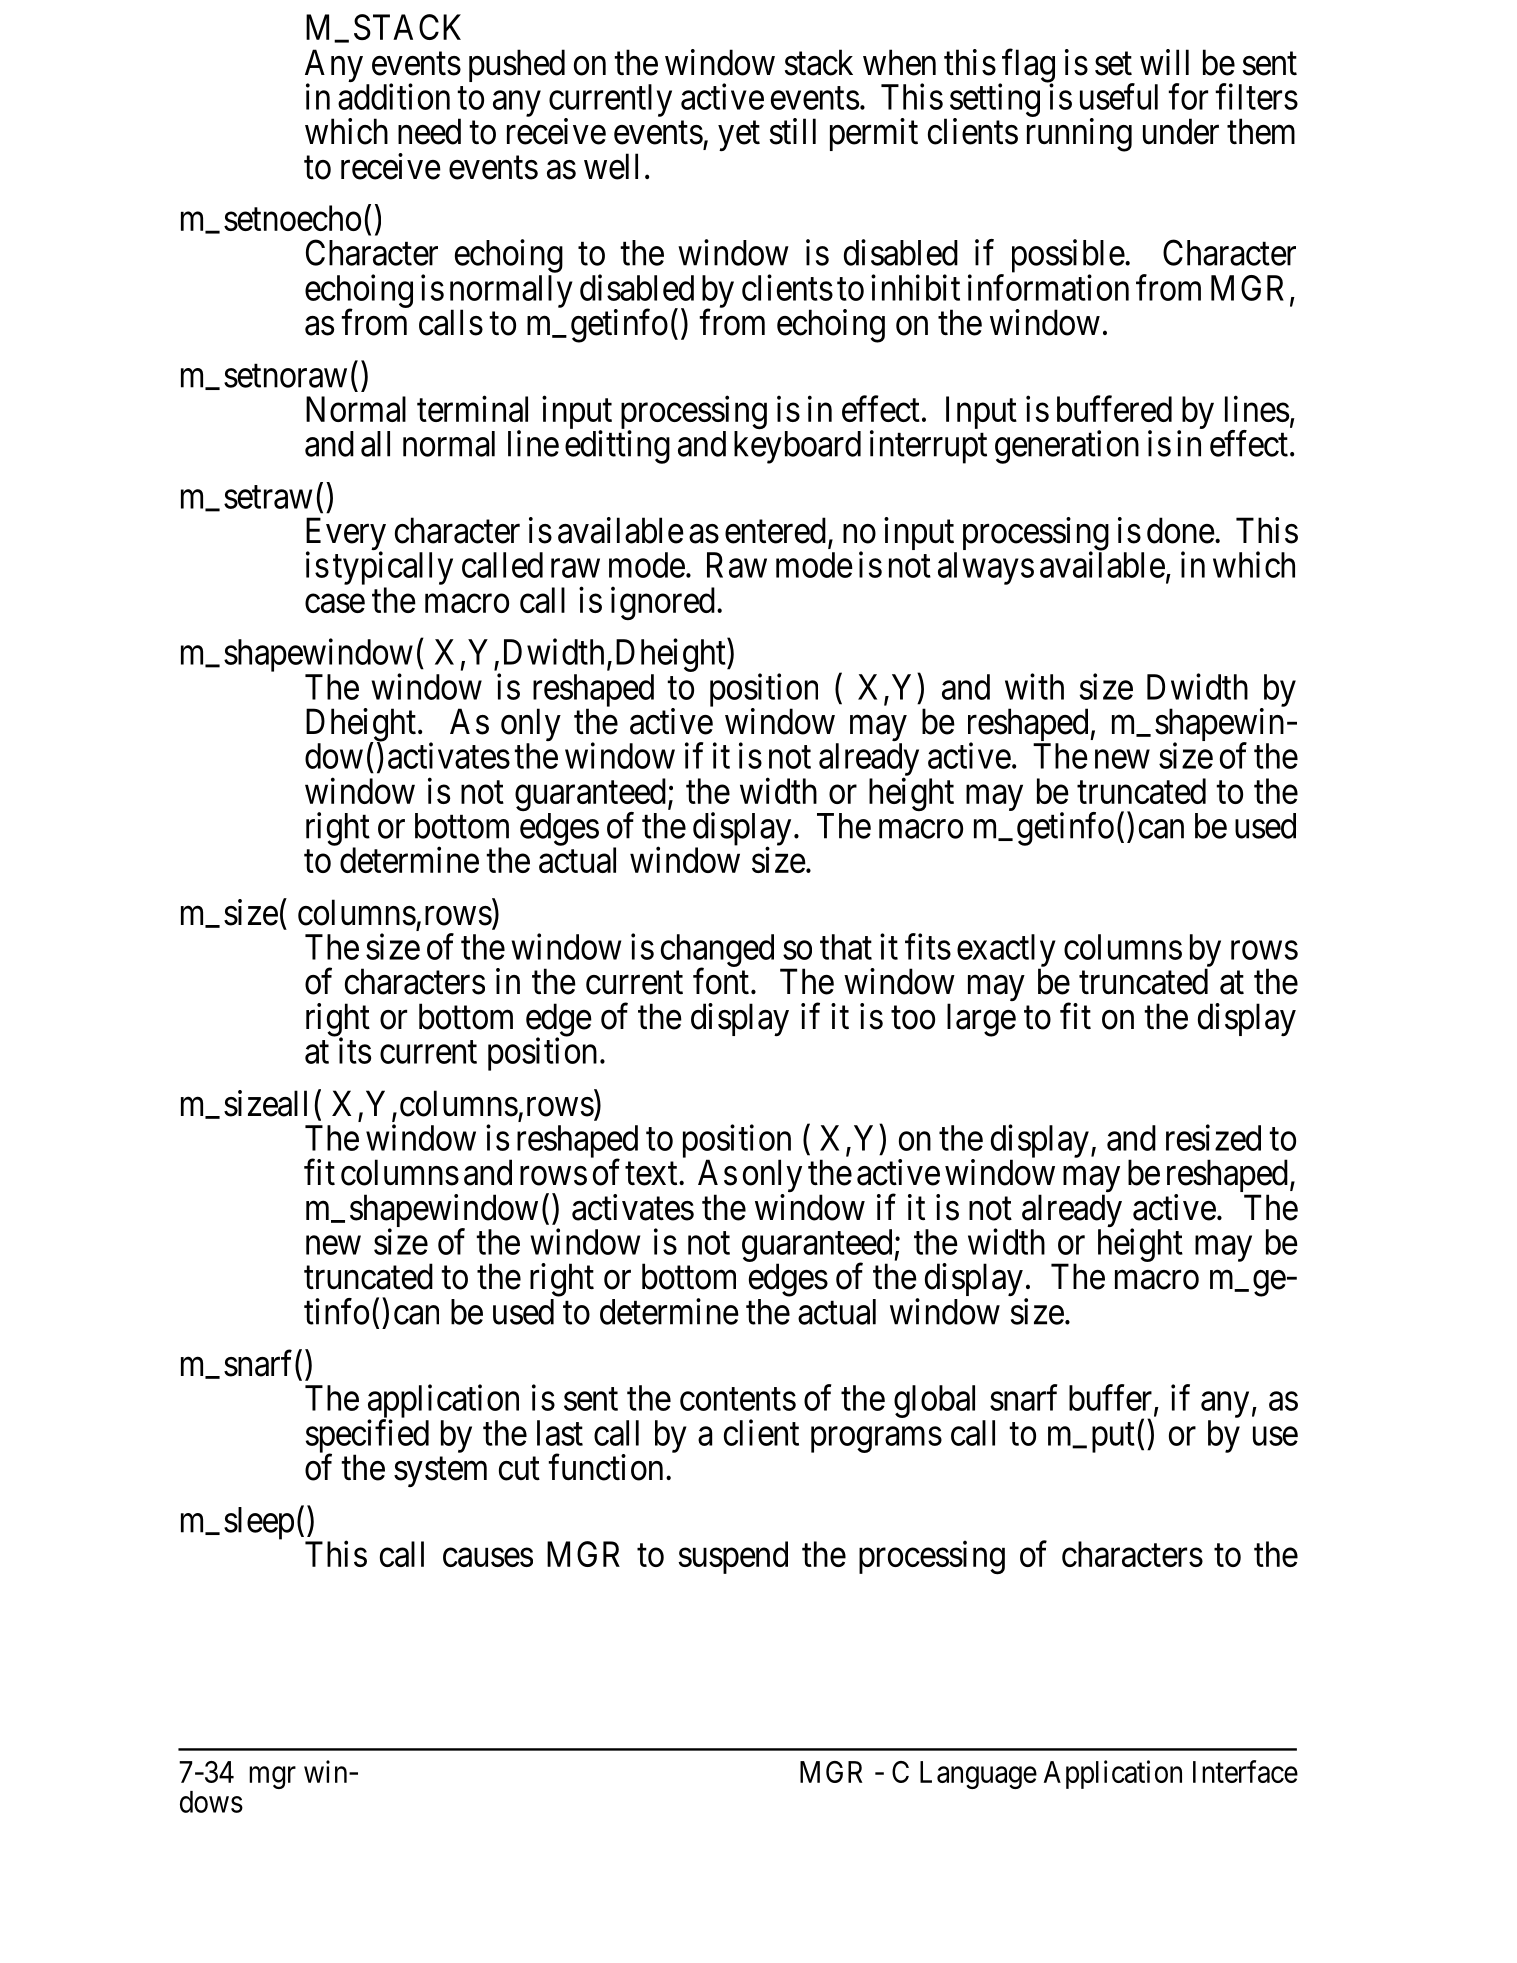 The width and height of the image is (1517, 1963). I want to click on exactly, so click(1006, 951).
